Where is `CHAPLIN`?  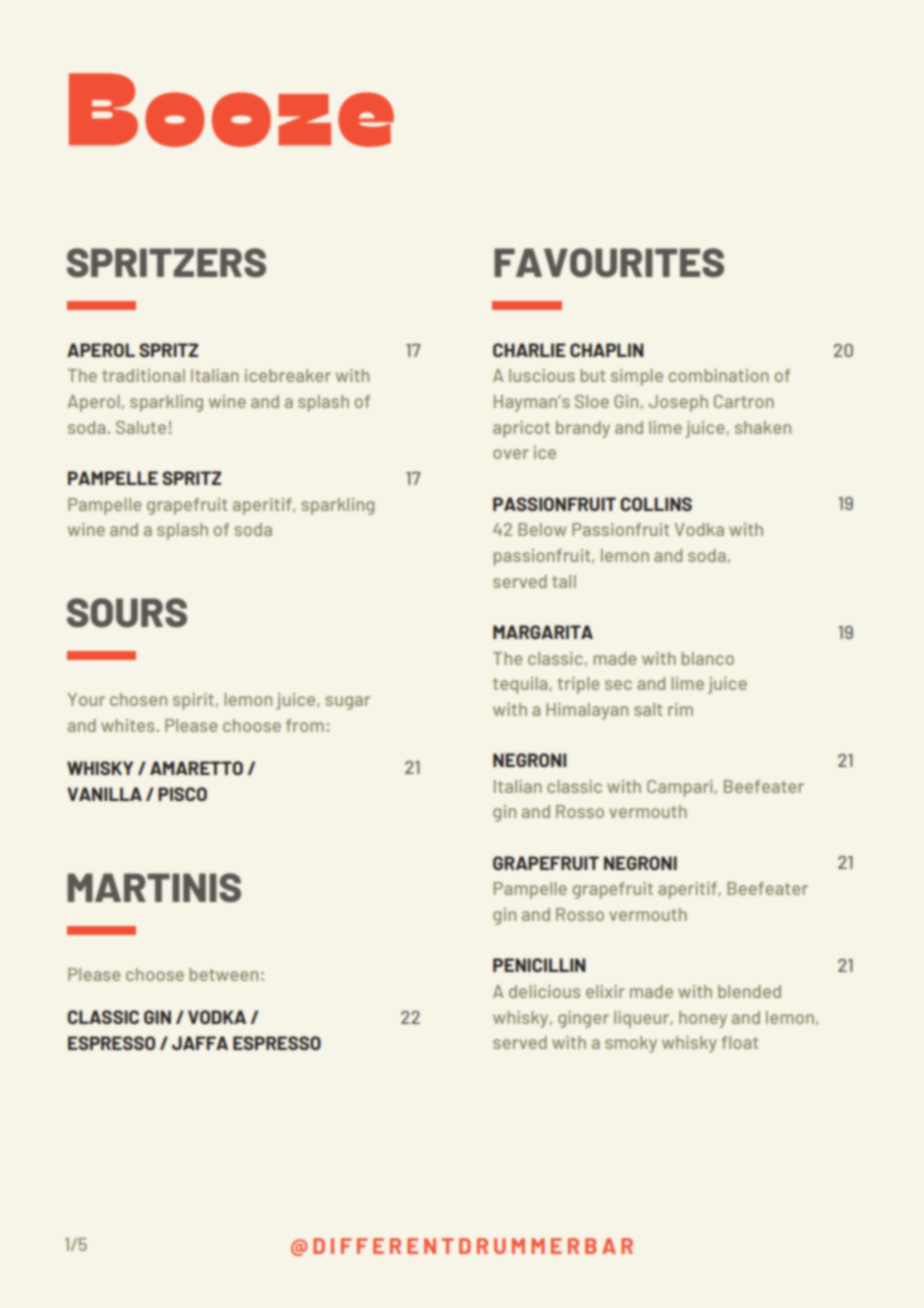 CHAPLIN is located at coordinates (606, 350).
